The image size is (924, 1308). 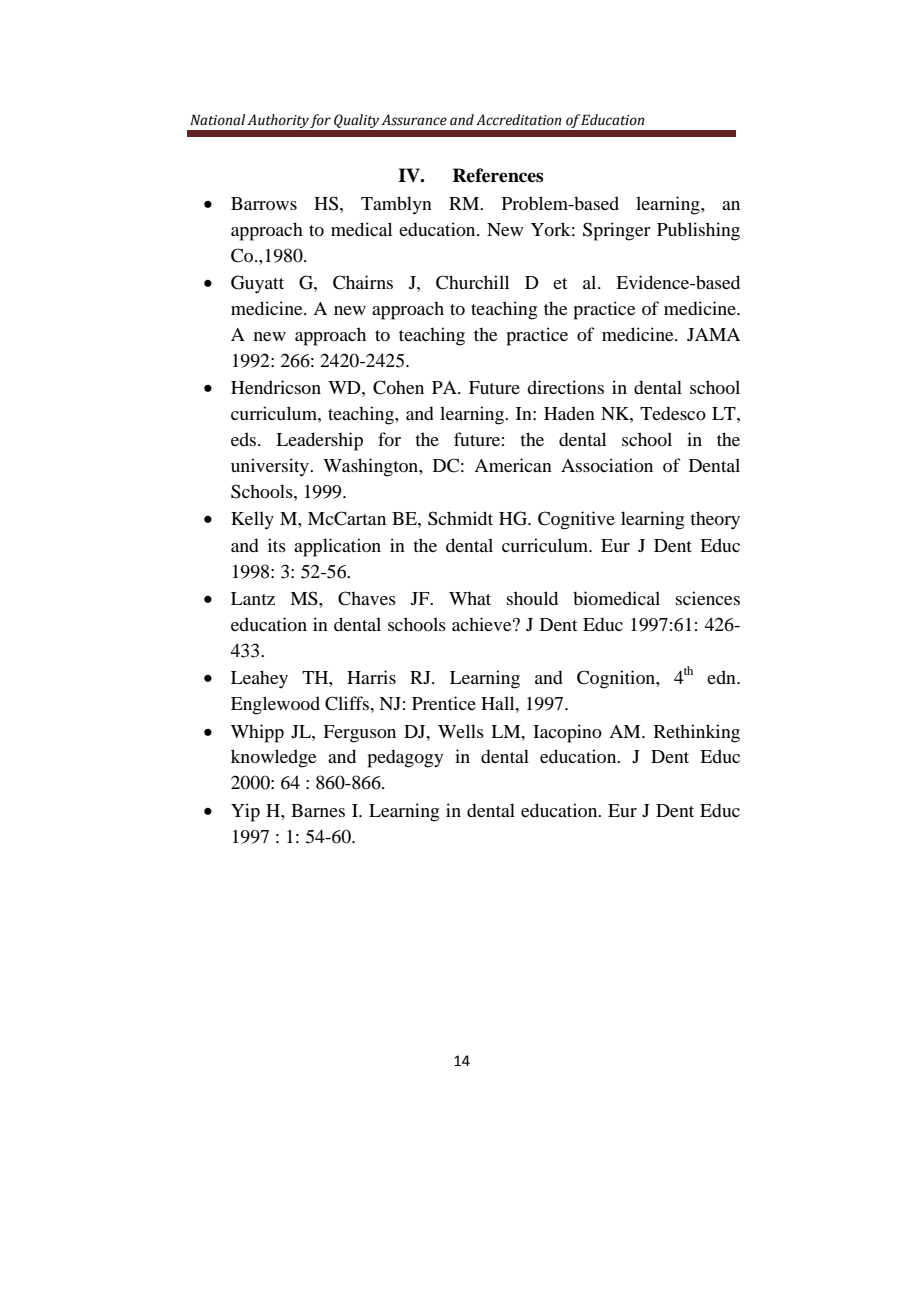 What do you see at coordinates (460, 518) in the screenshot?
I see `Schmidt` at bounding box center [460, 518].
